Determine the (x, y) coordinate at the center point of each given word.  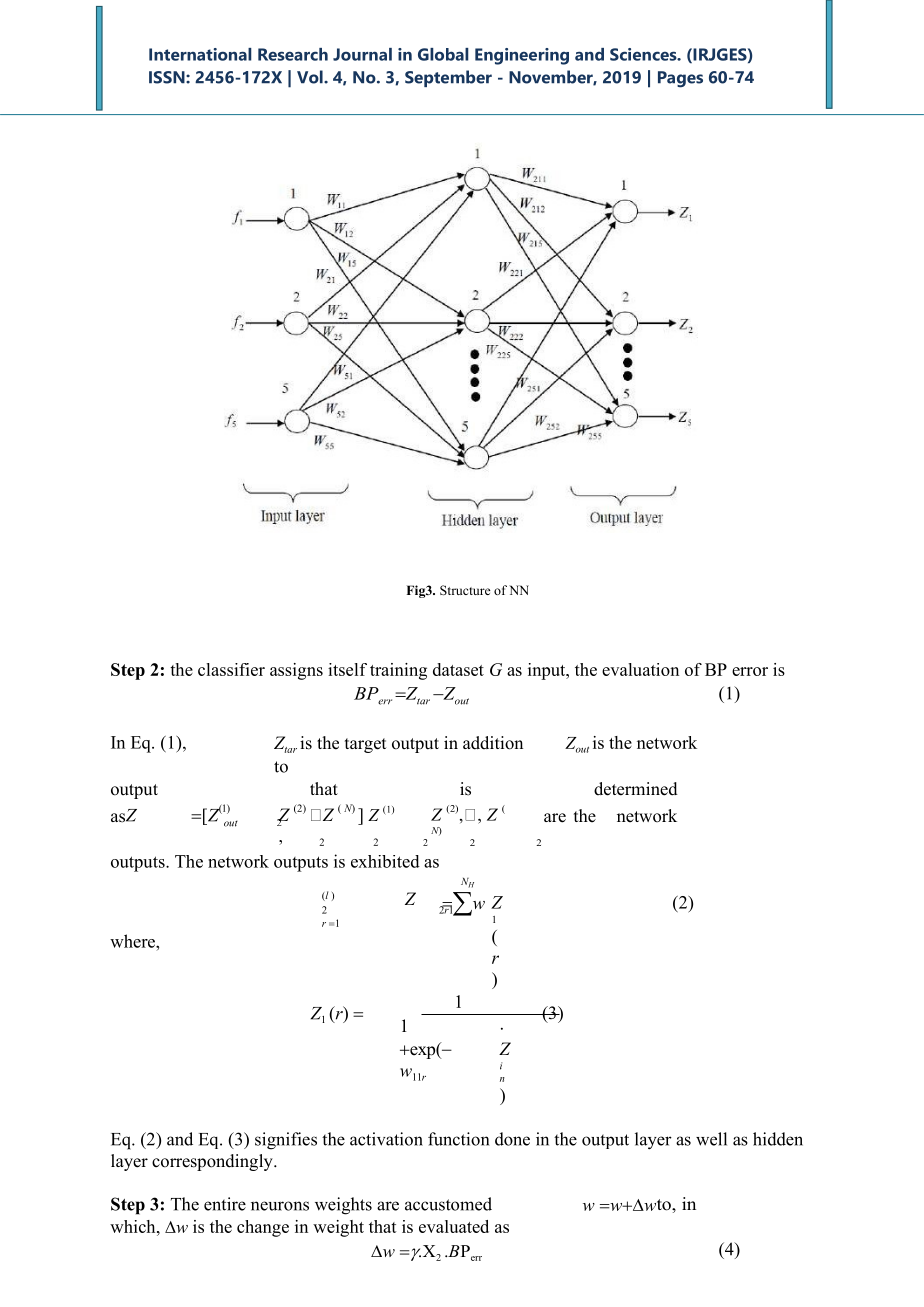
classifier (231, 669)
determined (636, 789)
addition (493, 743)
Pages (680, 79)
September (448, 78)
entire (225, 1204)
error (750, 671)
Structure (465, 590)
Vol (311, 77)
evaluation (640, 669)
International (200, 54)
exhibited (385, 861)
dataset (458, 669)
